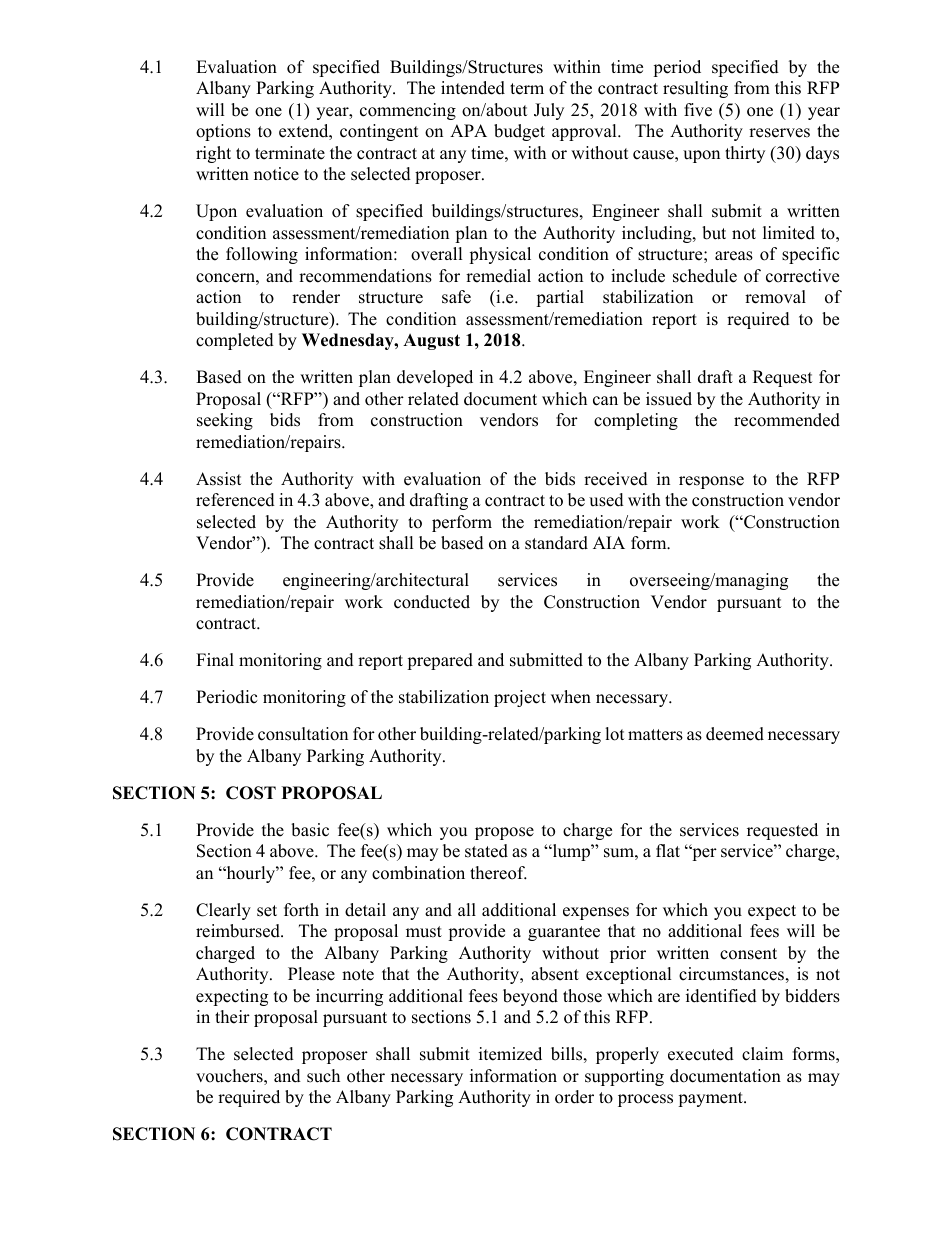  What do you see at coordinates (486, 851) in the screenshot?
I see `stated` at bounding box center [486, 851].
